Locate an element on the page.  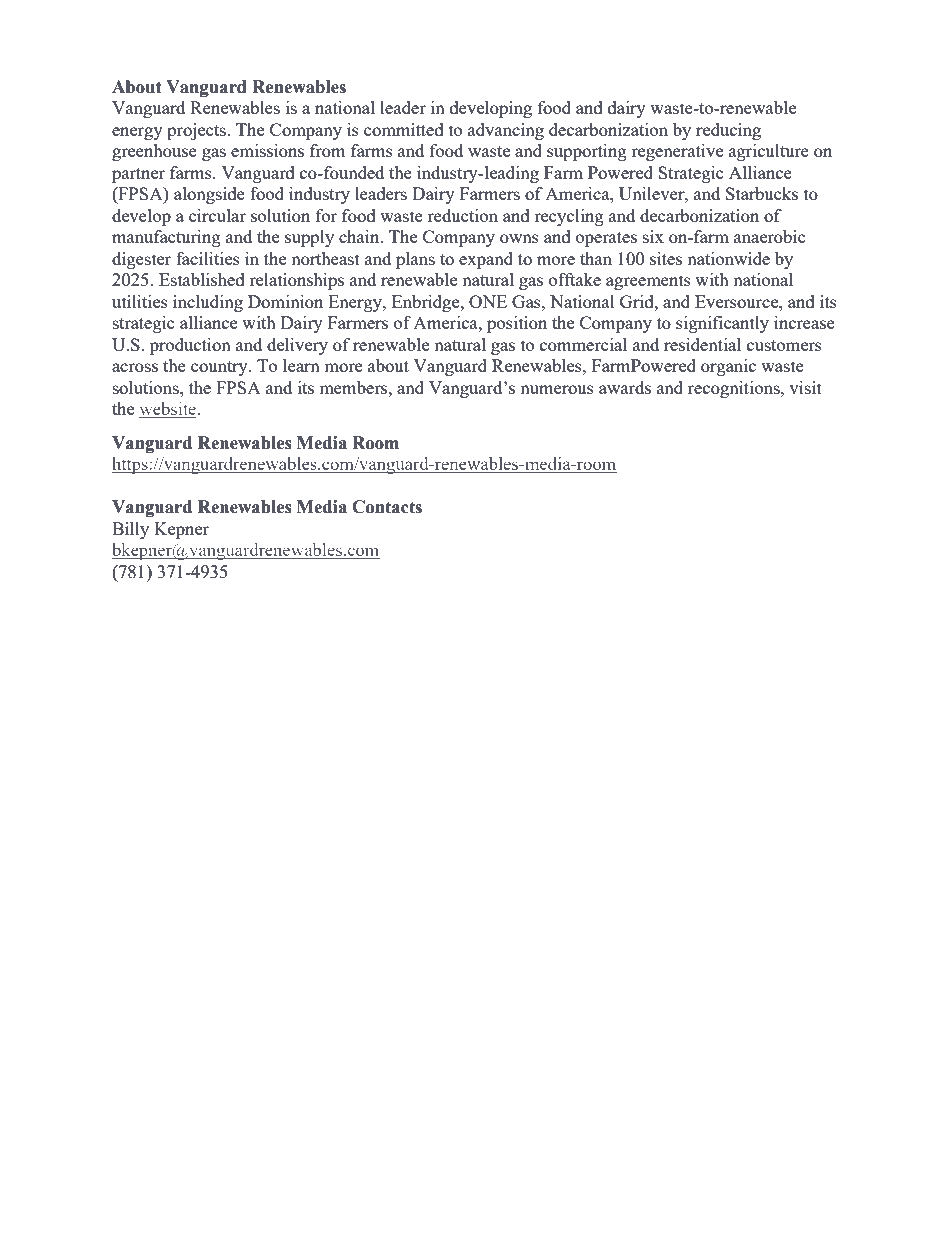
numerous is located at coordinates (557, 389).
